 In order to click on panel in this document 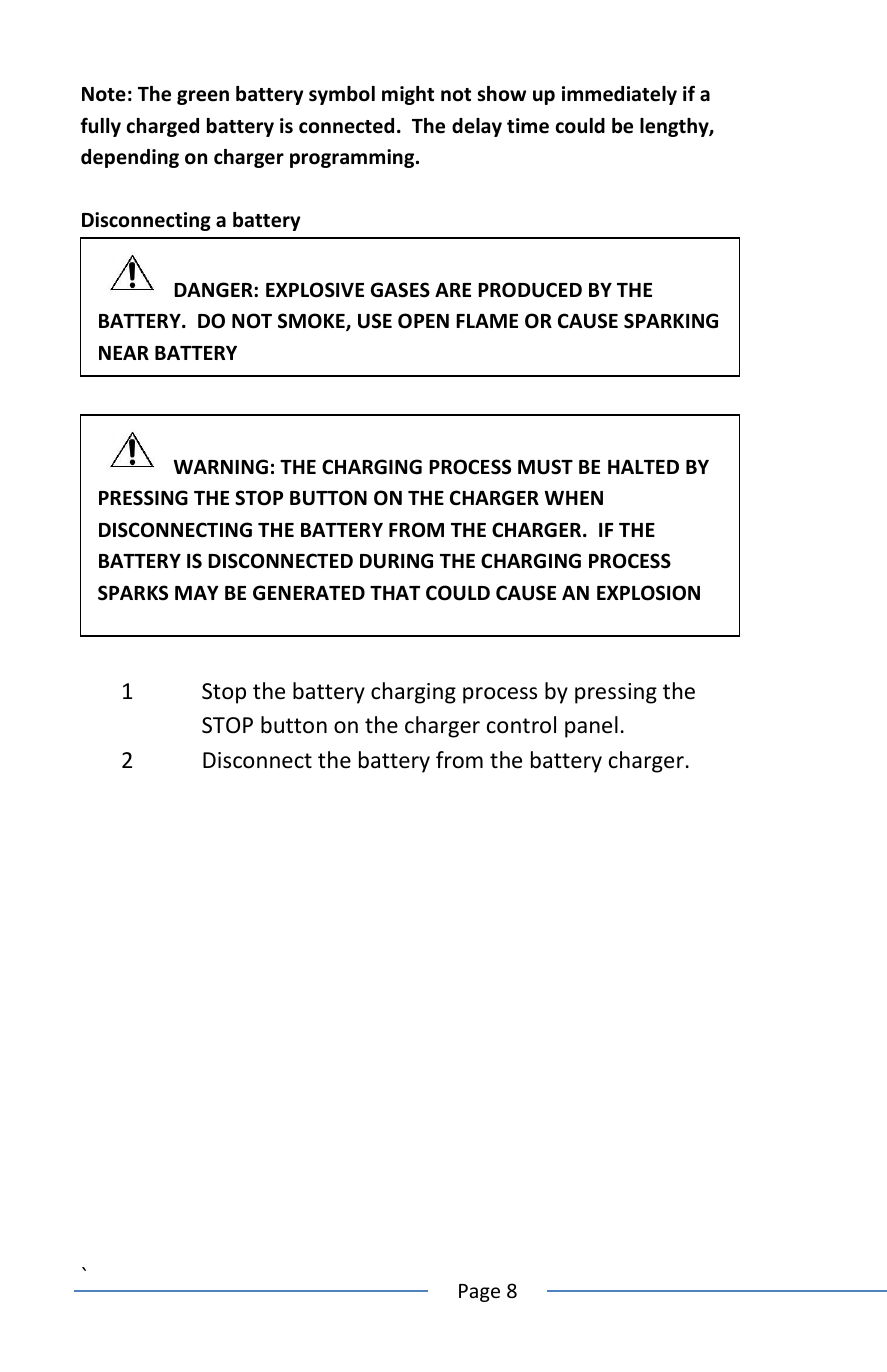, I will do `click(591, 727)`.
